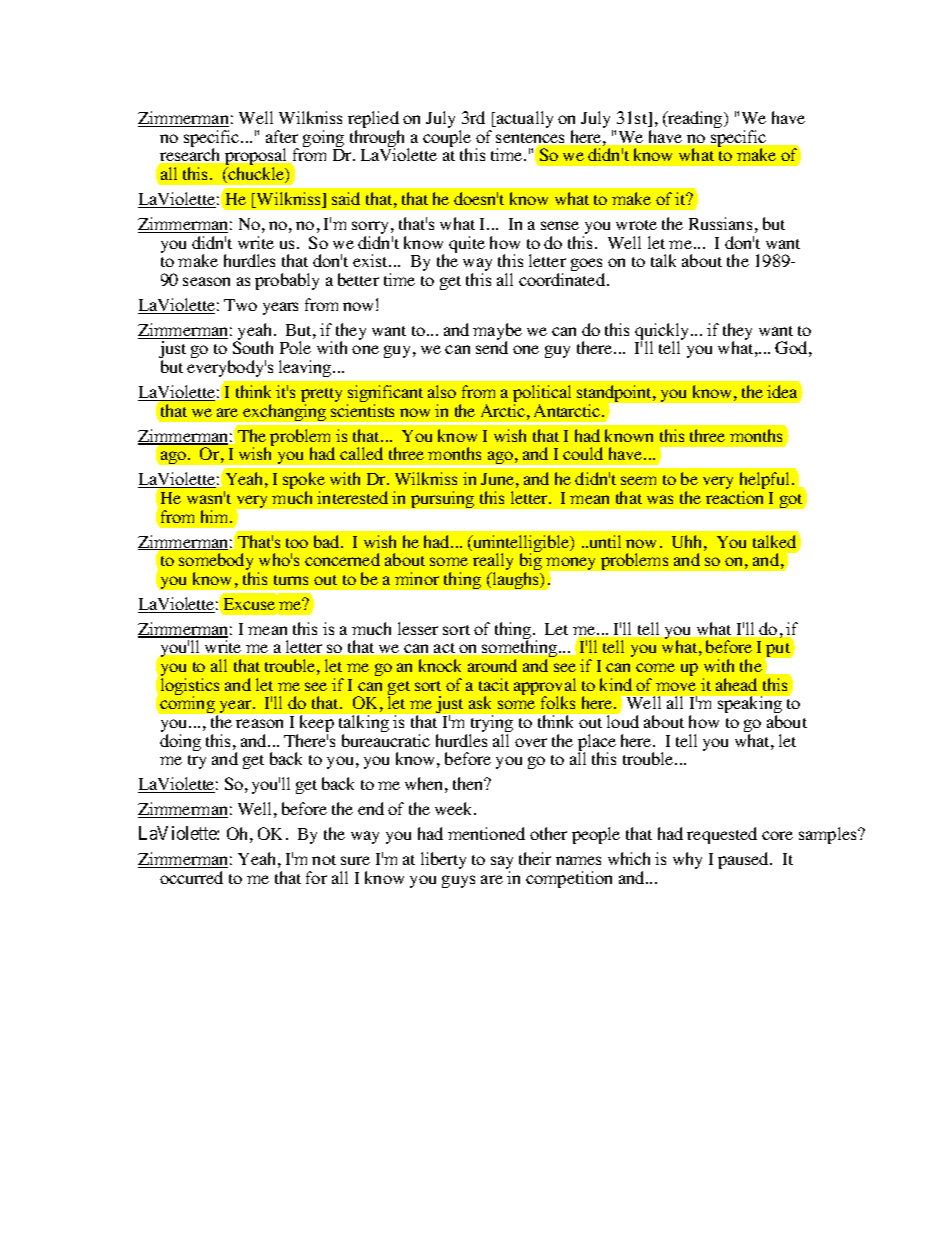 The width and height of the document is (952, 1233). I want to click on ahead, so click(736, 684).
